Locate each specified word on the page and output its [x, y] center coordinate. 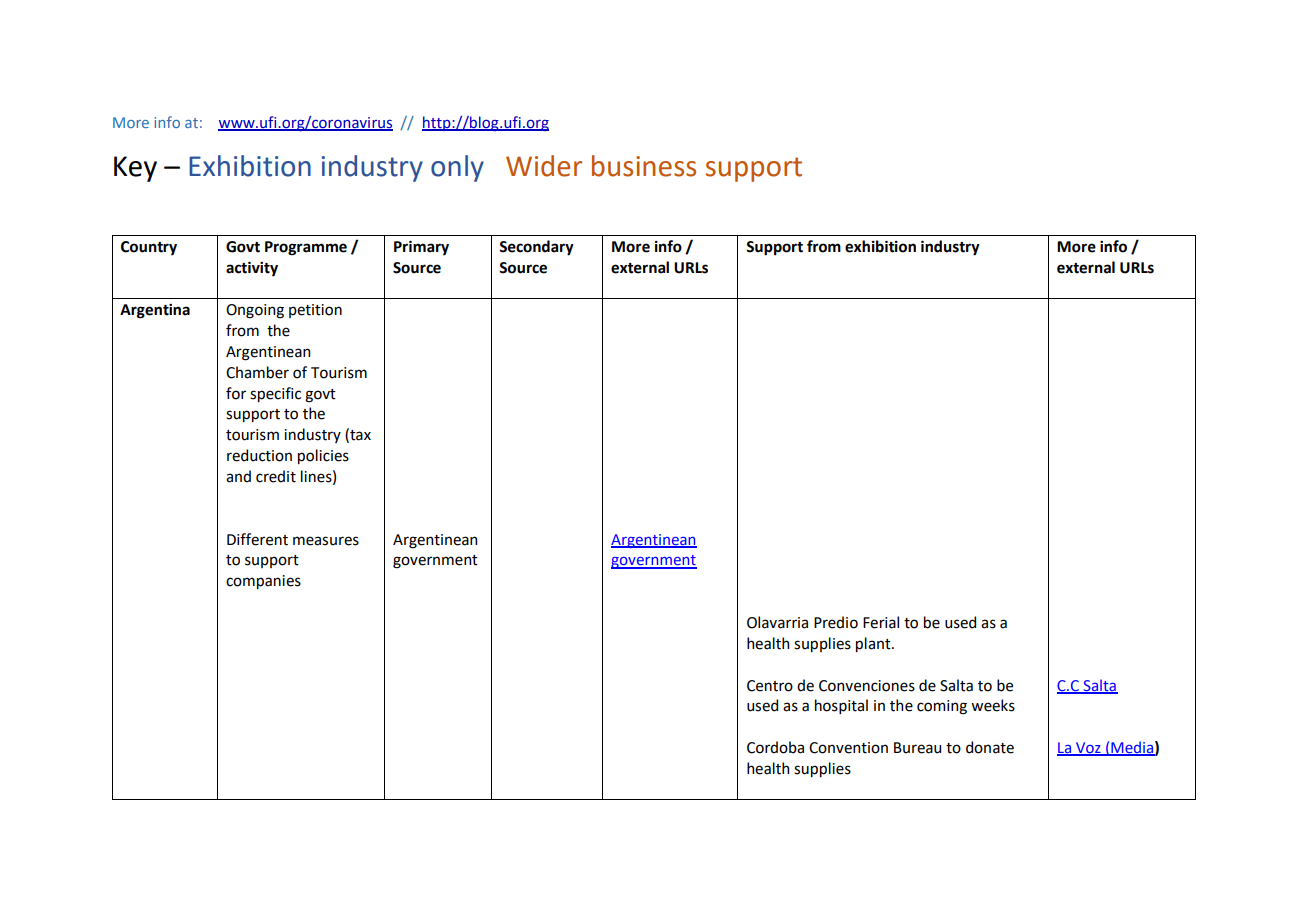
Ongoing [255, 311]
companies [263, 582]
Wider [544, 166]
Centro [770, 686]
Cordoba [775, 747]
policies [323, 456]
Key [135, 169]
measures [326, 541]
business [644, 166]
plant [874, 644]
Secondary [536, 248]
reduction [259, 455]
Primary [421, 248]
